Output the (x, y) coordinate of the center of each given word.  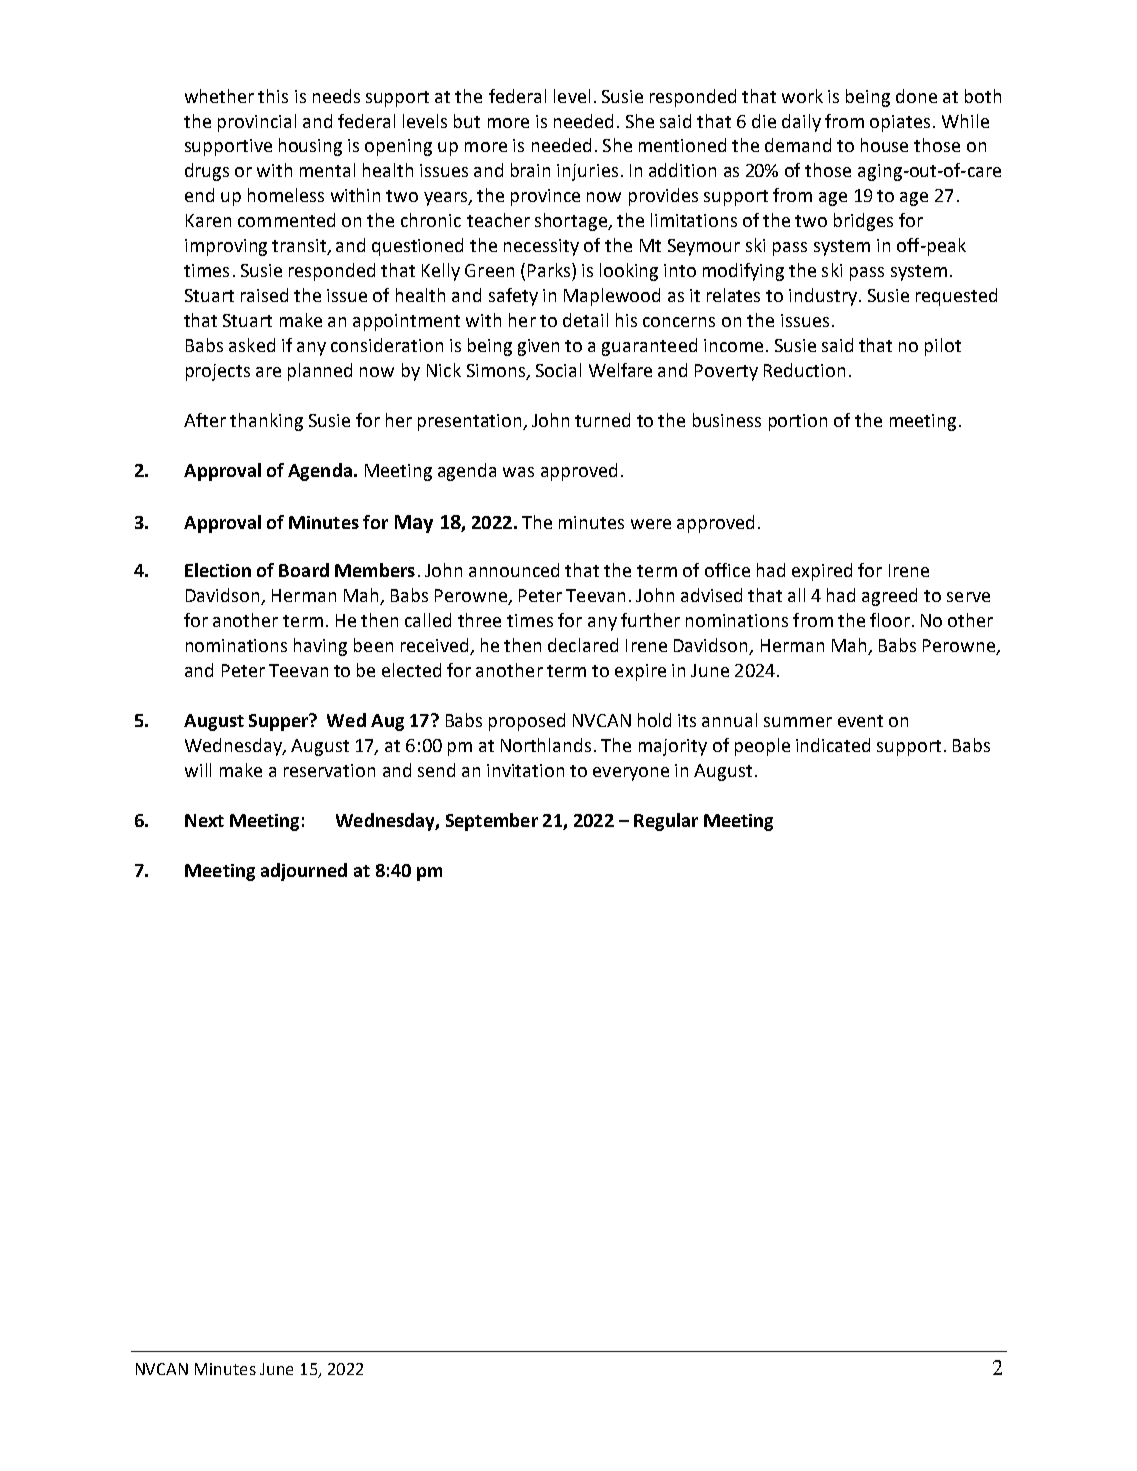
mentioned (682, 145)
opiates (900, 123)
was (518, 472)
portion (798, 422)
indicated (833, 745)
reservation (329, 770)
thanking (266, 422)
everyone (631, 774)
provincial (257, 123)
